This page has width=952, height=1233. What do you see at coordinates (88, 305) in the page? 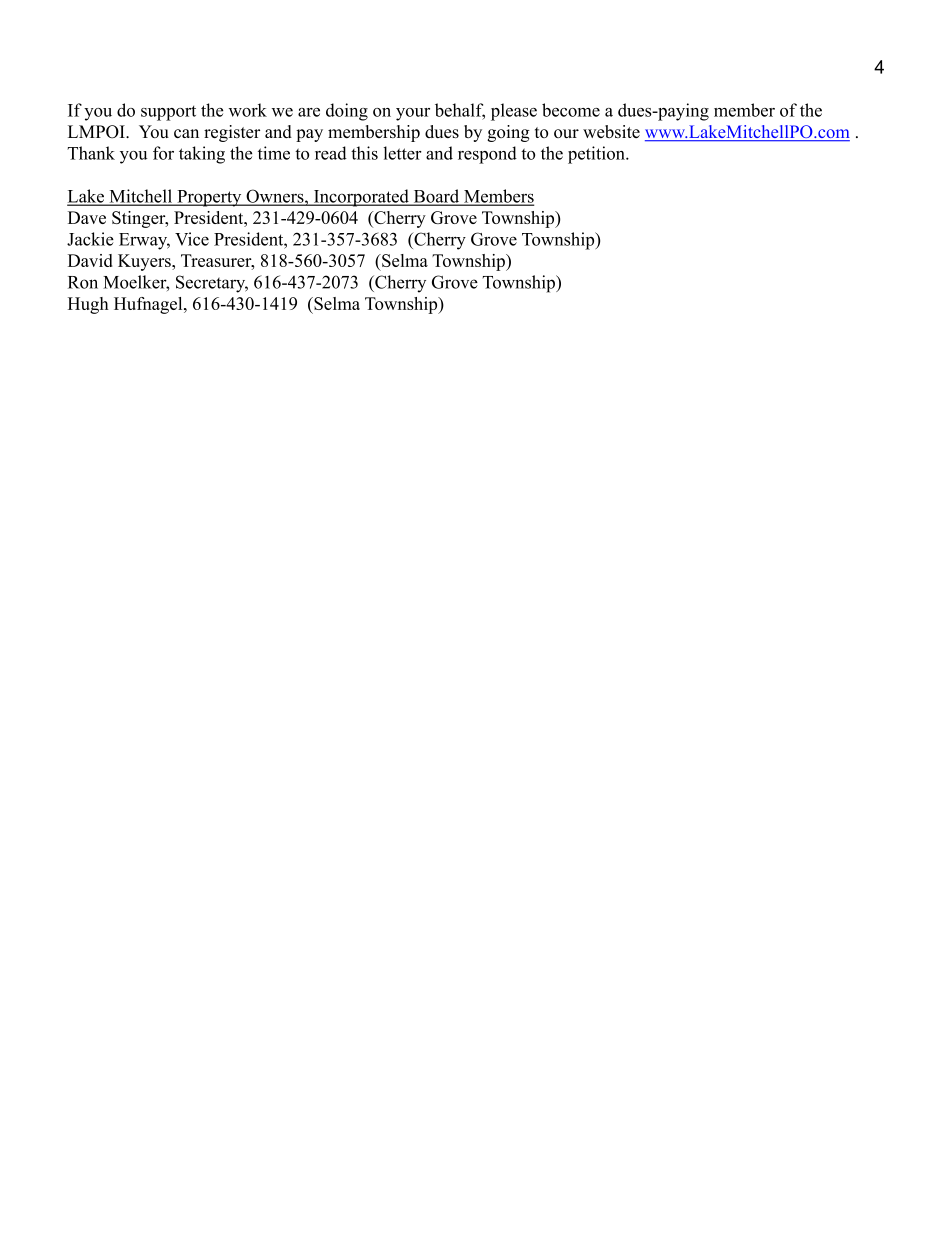
I see `Hugh` at bounding box center [88, 305].
